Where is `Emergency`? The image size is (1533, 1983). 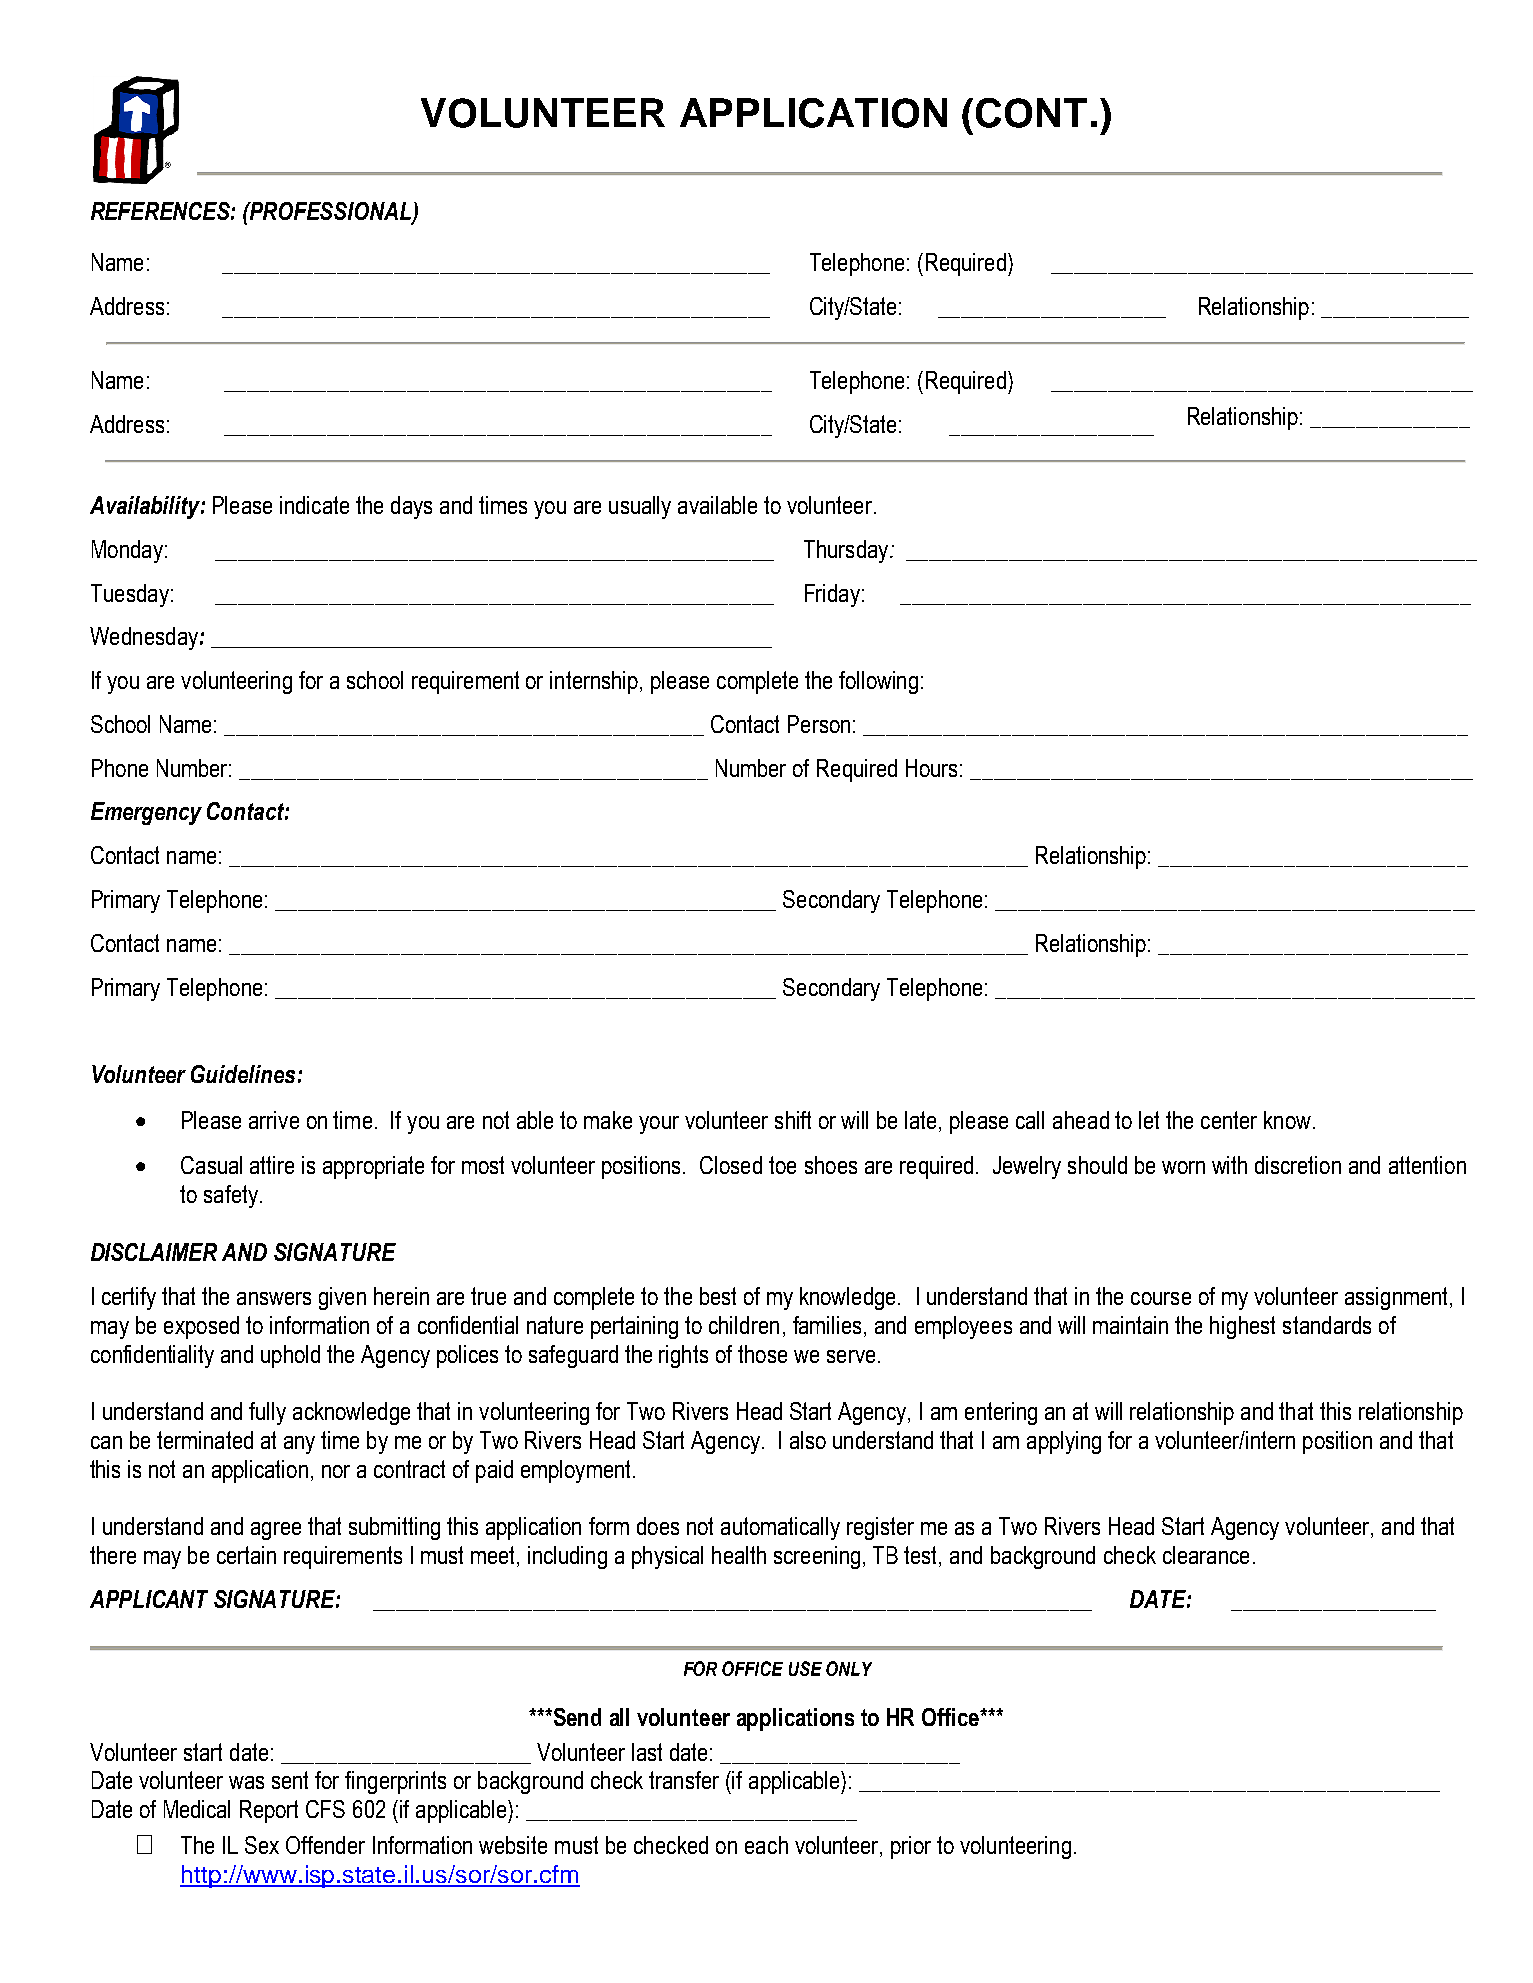
Emergency is located at coordinates (146, 813).
